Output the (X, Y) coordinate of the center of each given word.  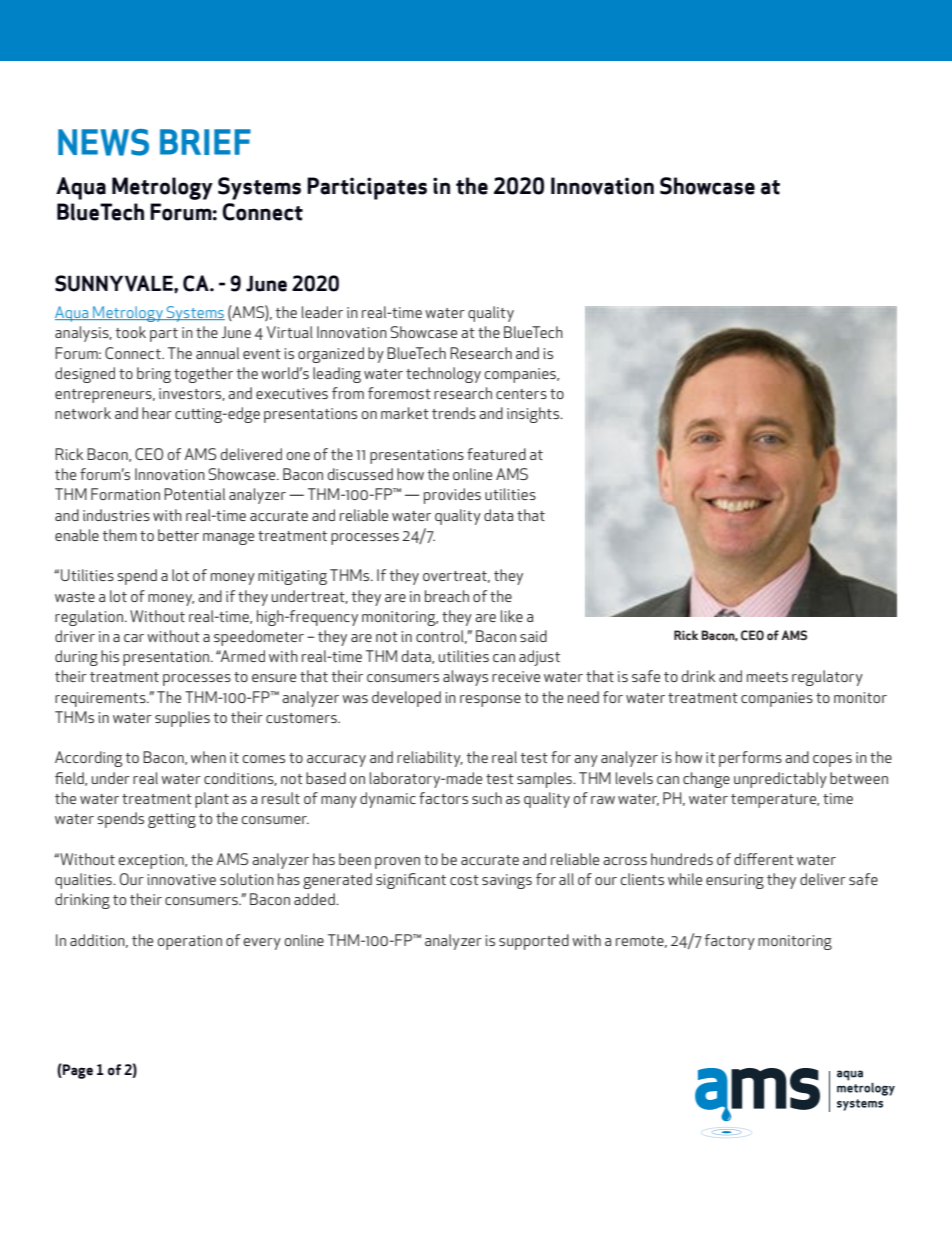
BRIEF (205, 142)
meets (767, 677)
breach (447, 596)
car (134, 638)
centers (521, 394)
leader (322, 312)
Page (77, 1071)
